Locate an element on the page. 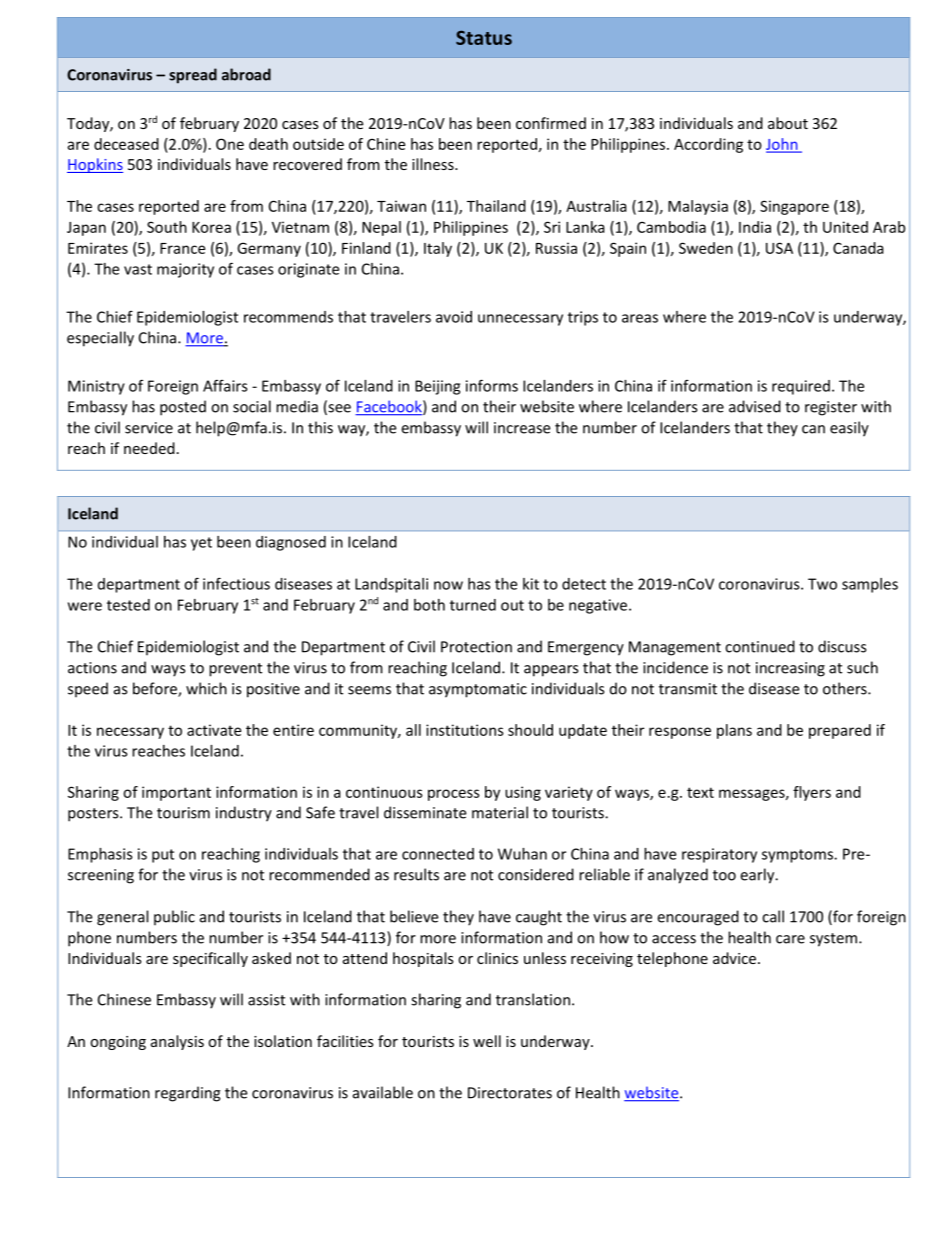 The width and height of the image is (952, 1233). prepared is located at coordinates (840, 731).
